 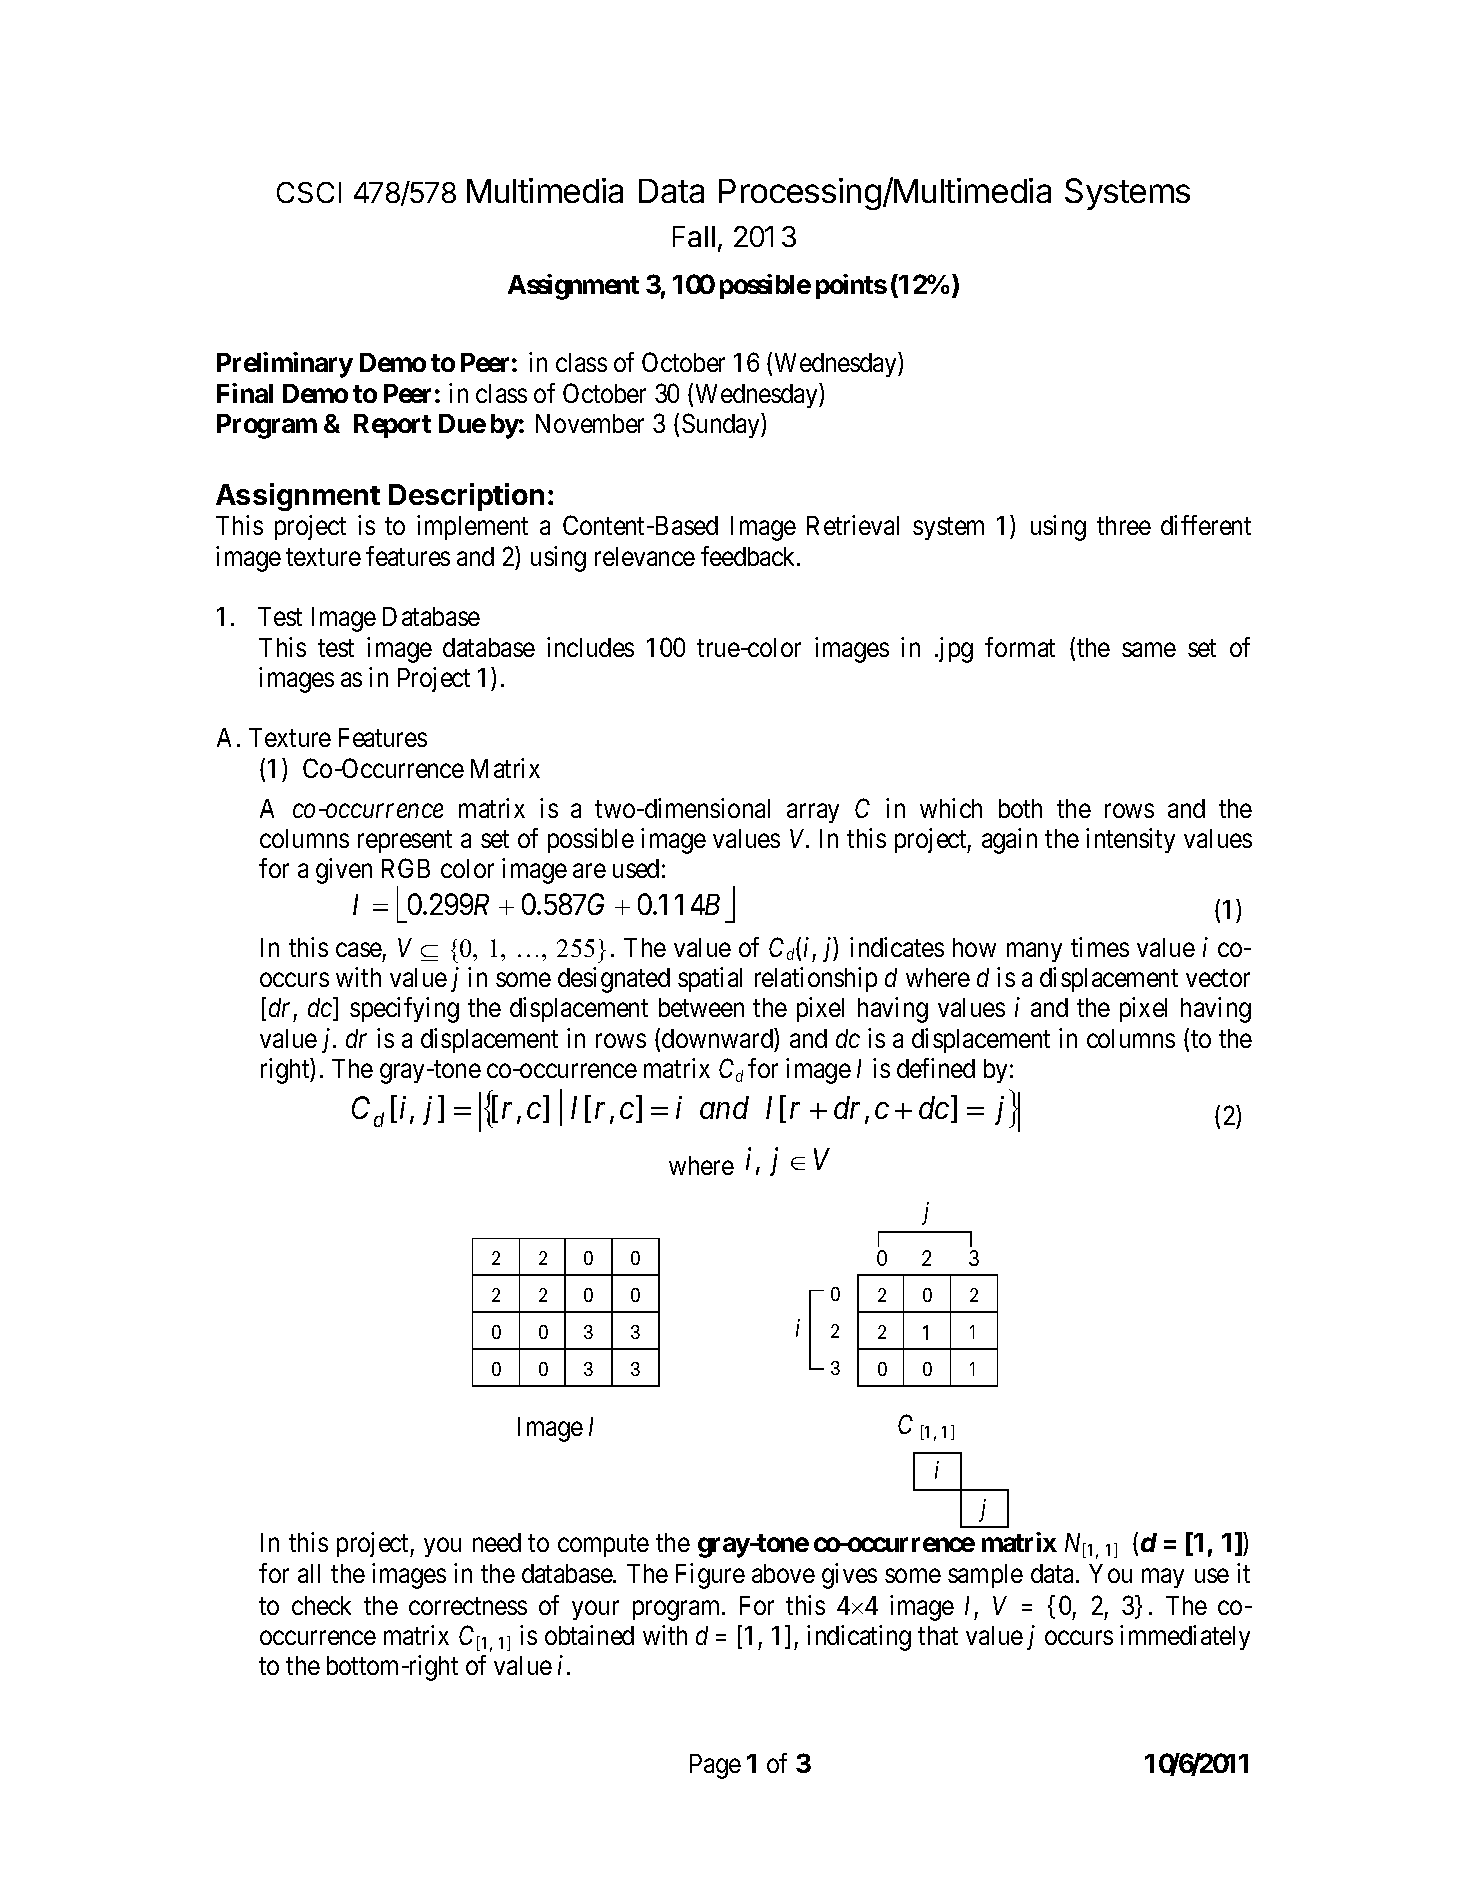 What do you see at coordinates (1100, 947) in the page?
I see `times` at bounding box center [1100, 947].
